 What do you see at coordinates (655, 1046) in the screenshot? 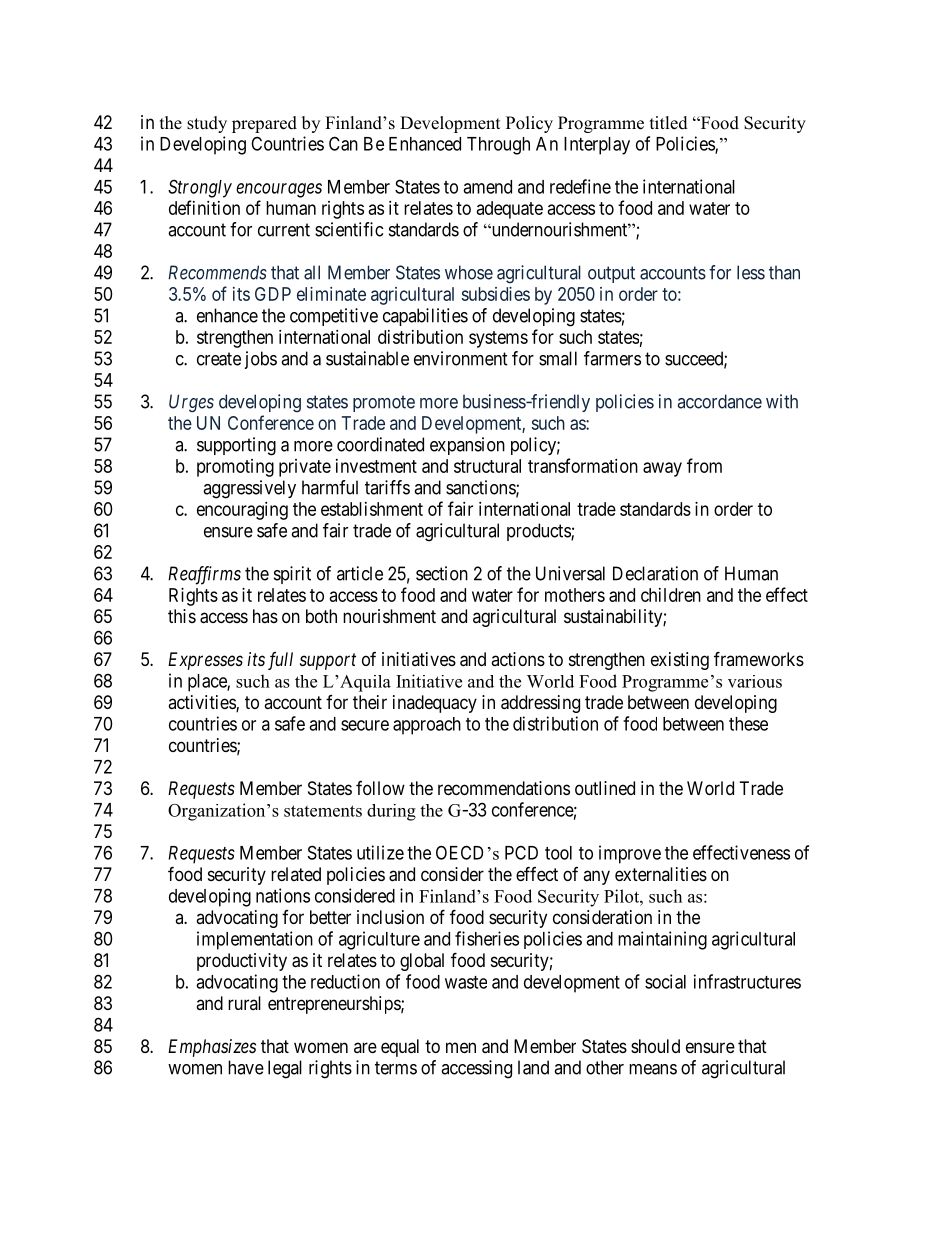
I see `should` at bounding box center [655, 1046].
